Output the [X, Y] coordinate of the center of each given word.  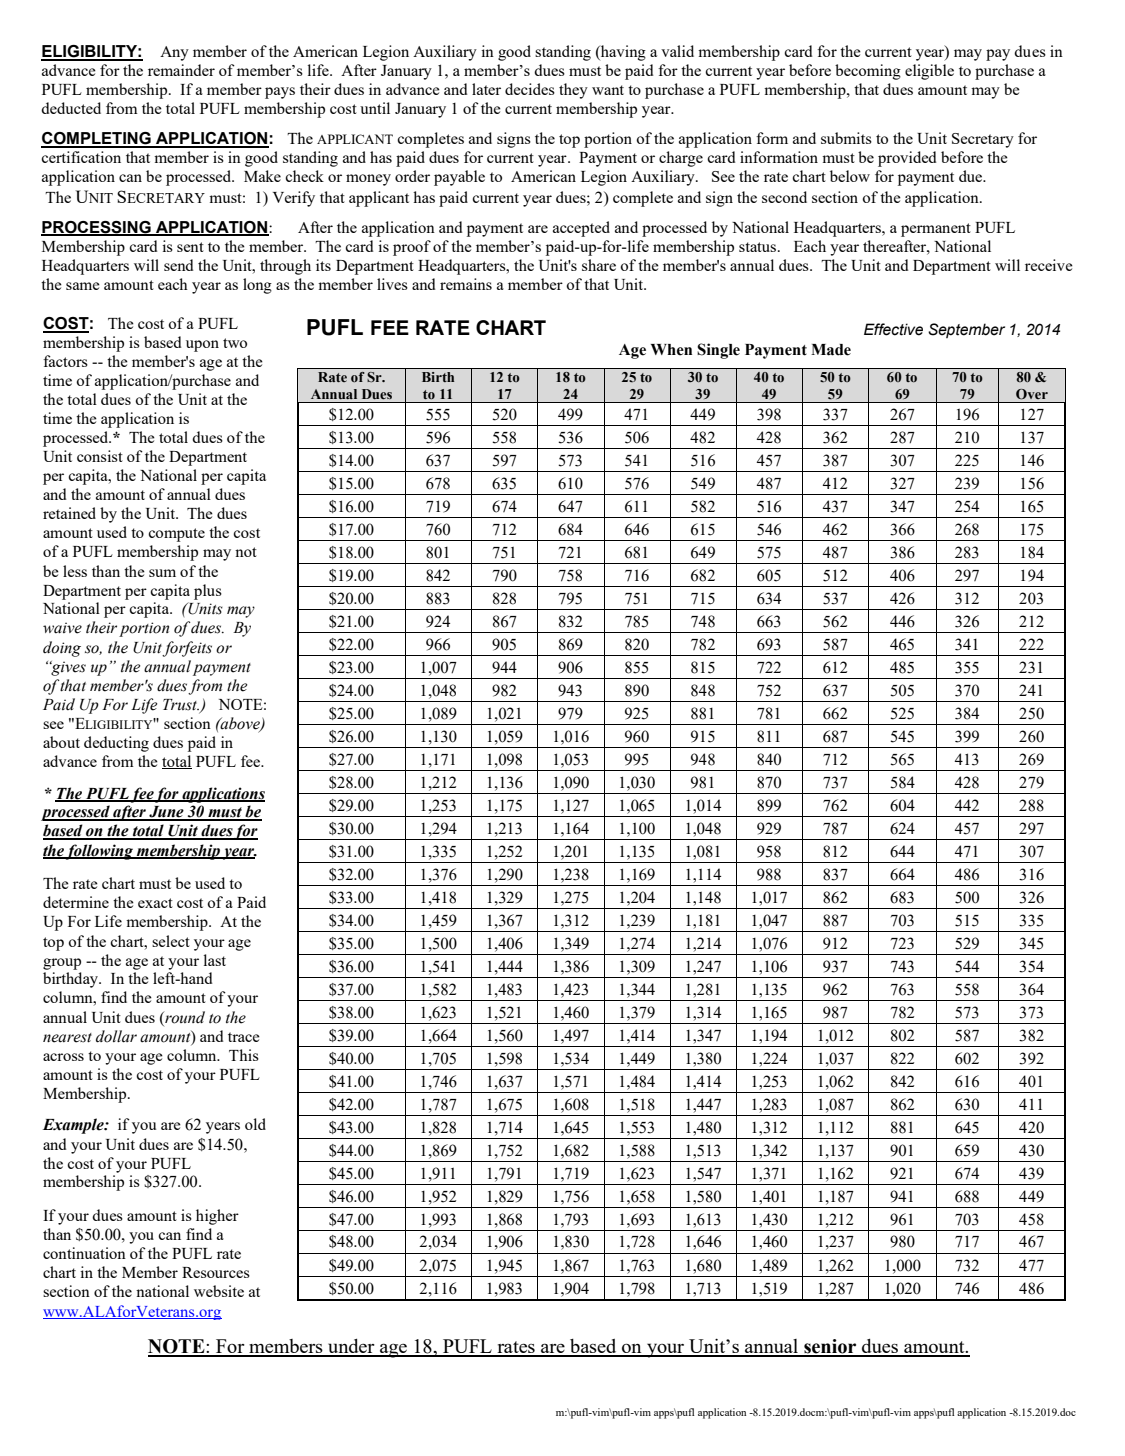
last [215, 960]
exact [155, 903]
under [351, 1347]
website [219, 1291]
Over [1032, 394]
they [573, 91]
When [671, 350]
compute [176, 535]
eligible [929, 72]
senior [830, 1347]
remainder [181, 70]
